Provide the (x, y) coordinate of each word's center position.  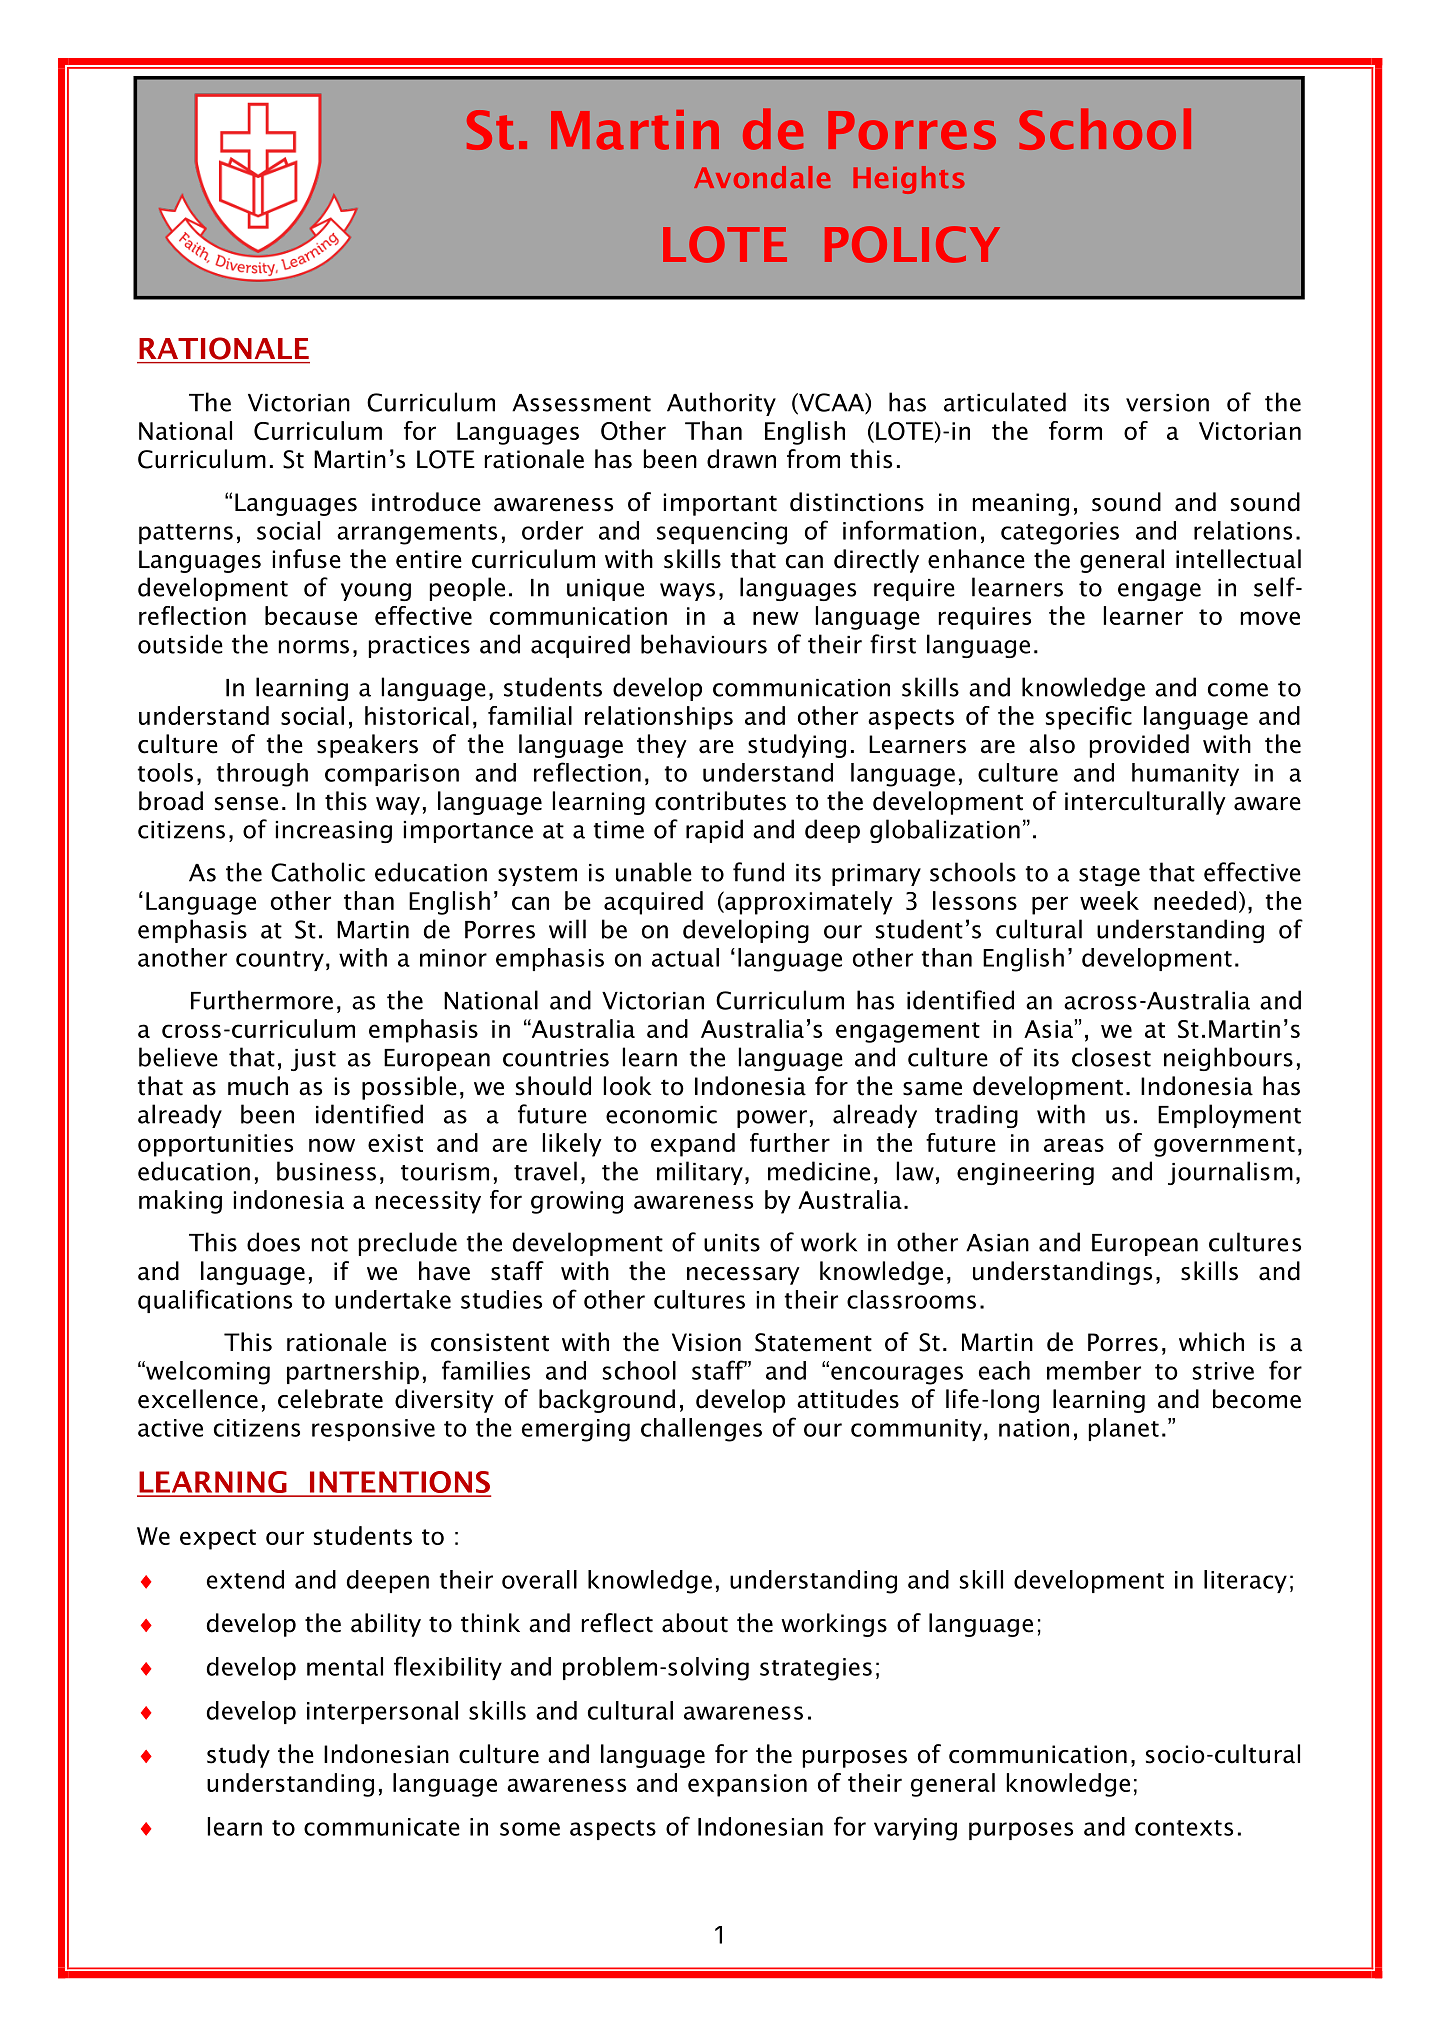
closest (1111, 1057)
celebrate (330, 1399)
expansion (747, 1785)
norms (314, 647)
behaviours (704, 644)
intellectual (1238, 559)
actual (685, 957)
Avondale (762, 177)
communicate (382, 1827)
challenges (701, 1430)
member (1094, 1370)
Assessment (581, 403)
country (280, 961)
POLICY (912, 244)
